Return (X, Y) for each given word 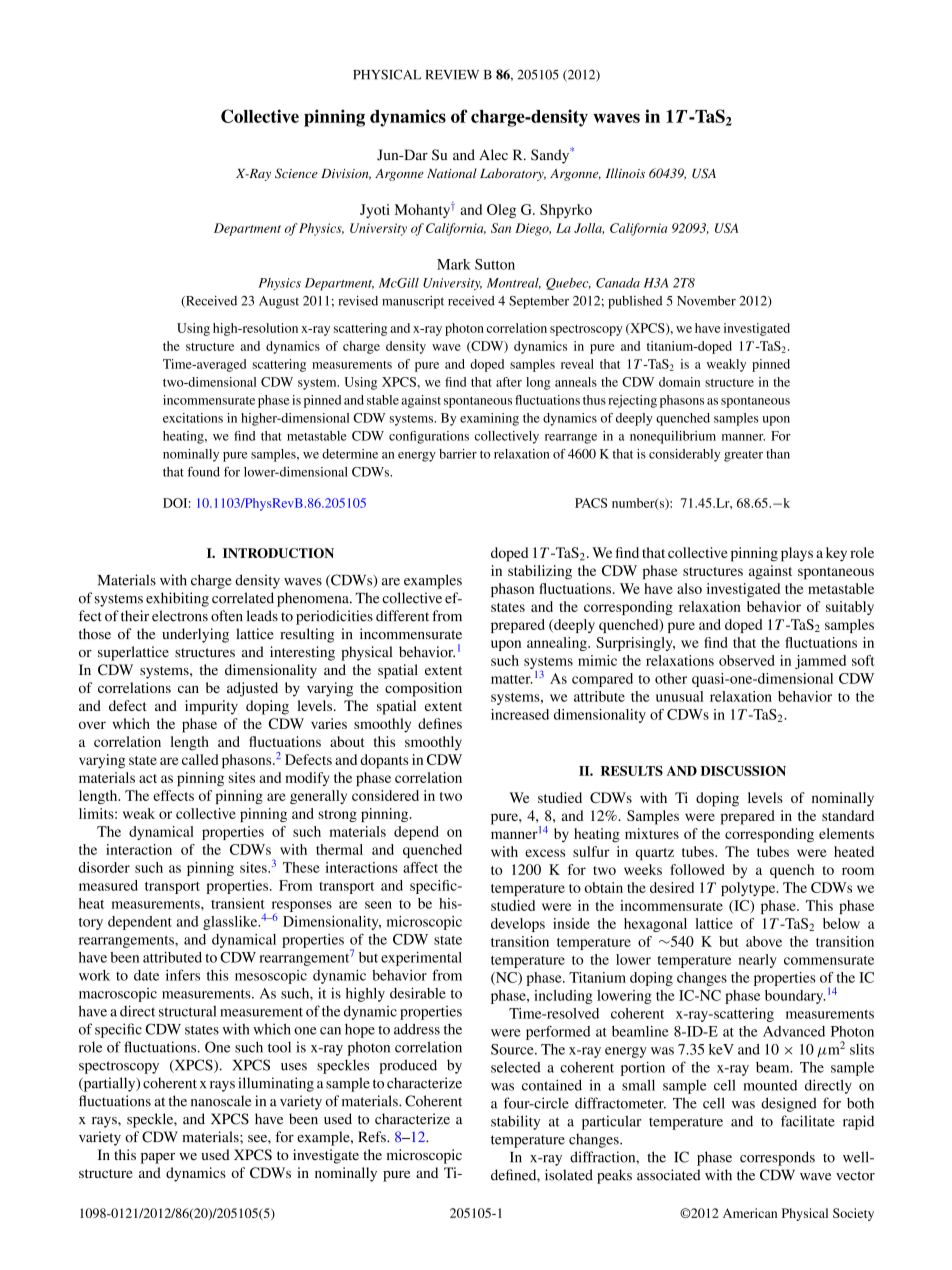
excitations (193, 418)
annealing (558, 644)
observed (747, 660)
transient (238, 903)
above (764, 941)
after (509, 382)
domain (679, 382)
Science (296, 173)
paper (158, 1158)
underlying (195, 635)
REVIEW (452, 75)
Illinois (625, 173)
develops (518, 925)
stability (515, 1122)
